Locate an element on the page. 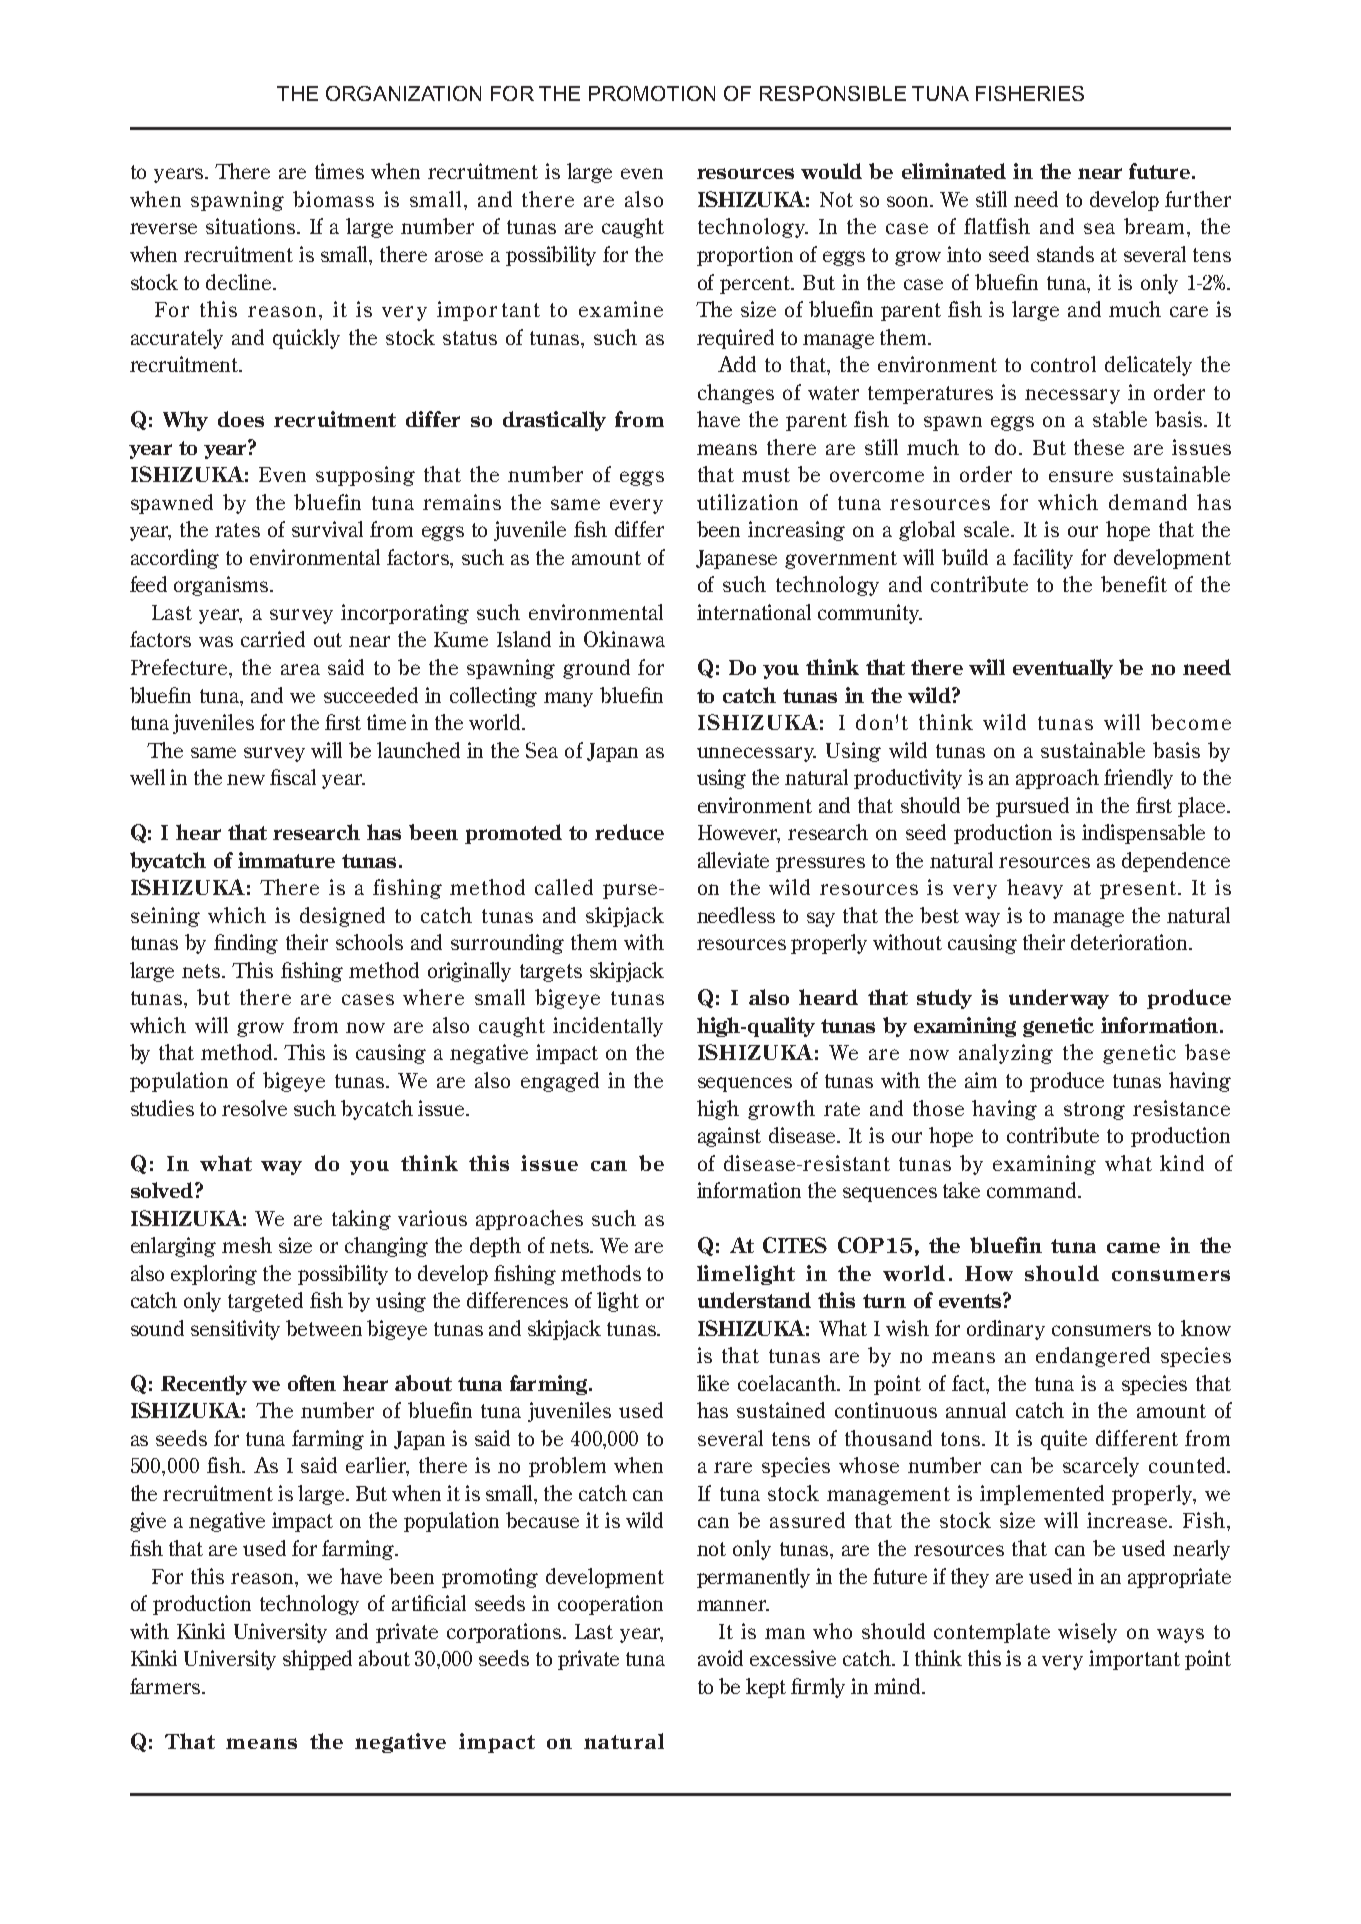 This page has height=1924, width=1361. eliminated is located at coordinates (954, 171).
